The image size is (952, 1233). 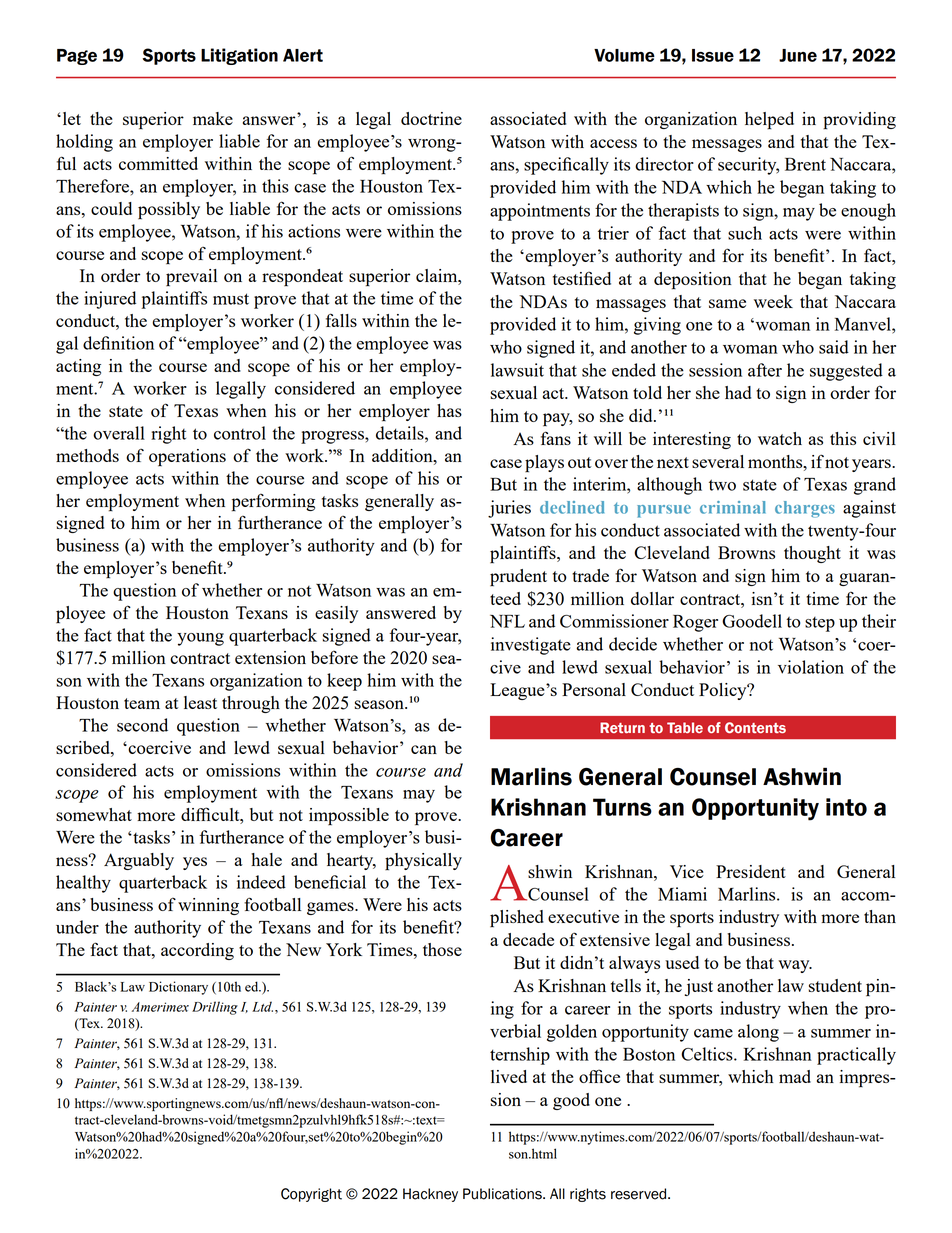 I want to click on make, so click(x=213, y=118).
